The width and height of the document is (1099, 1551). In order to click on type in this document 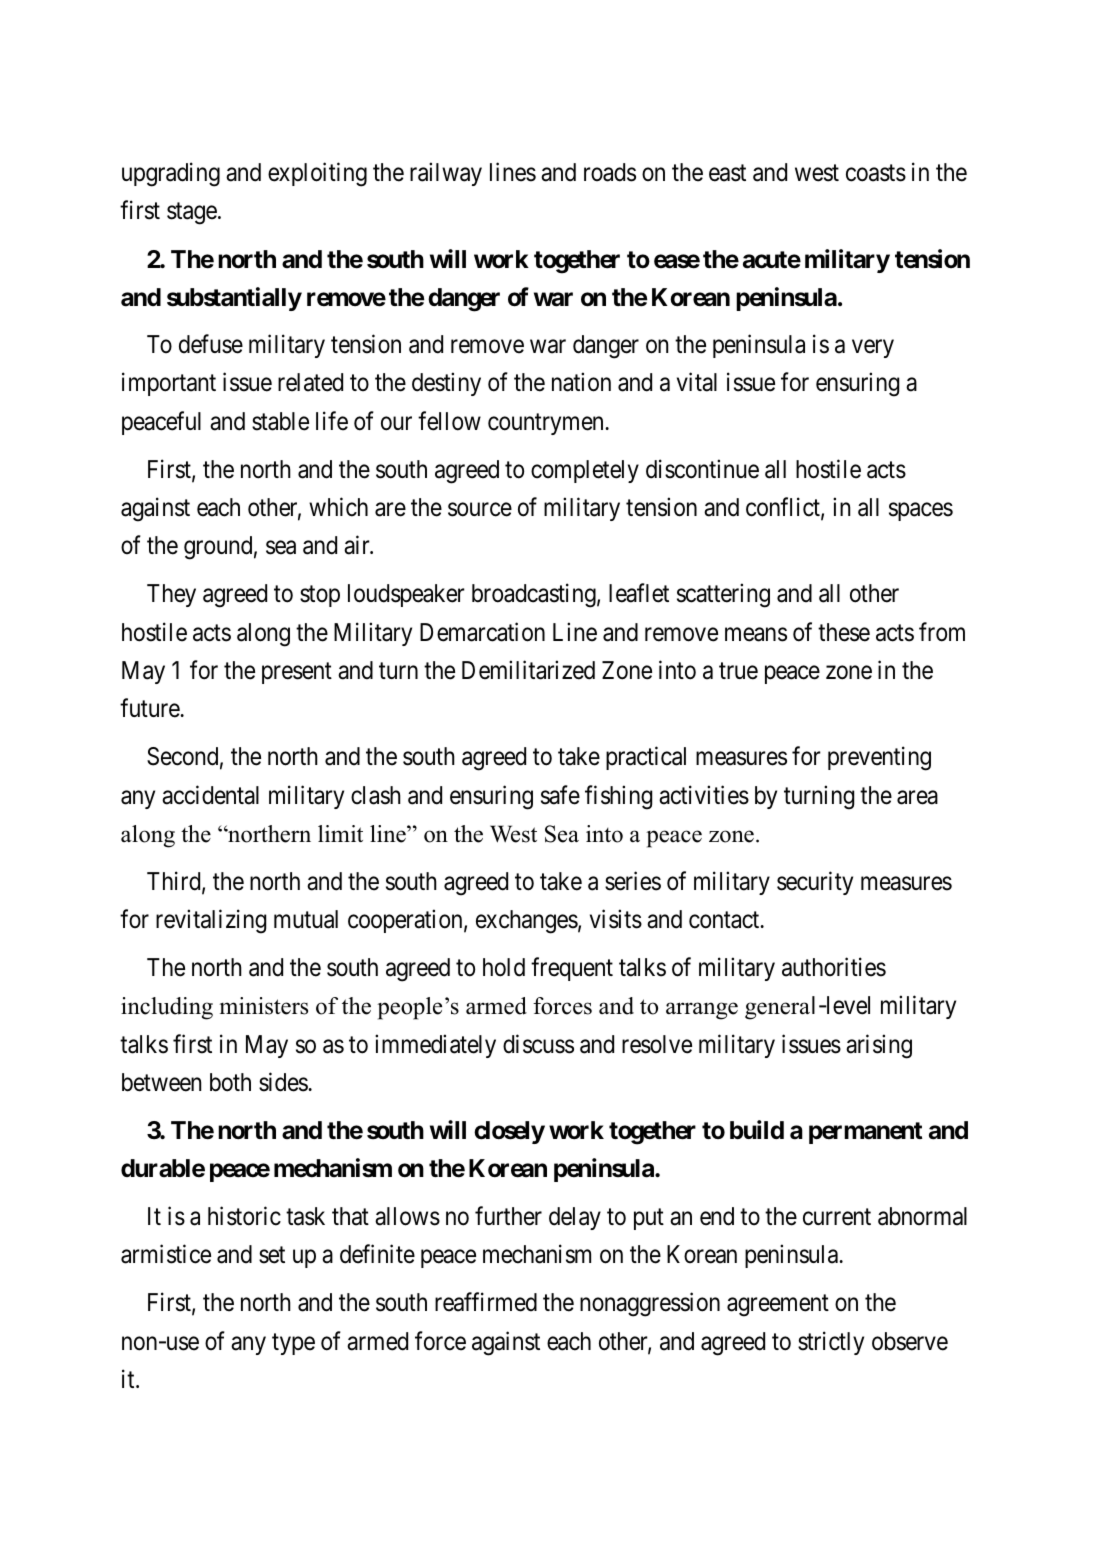, I will do `click(293, 1344)`.
